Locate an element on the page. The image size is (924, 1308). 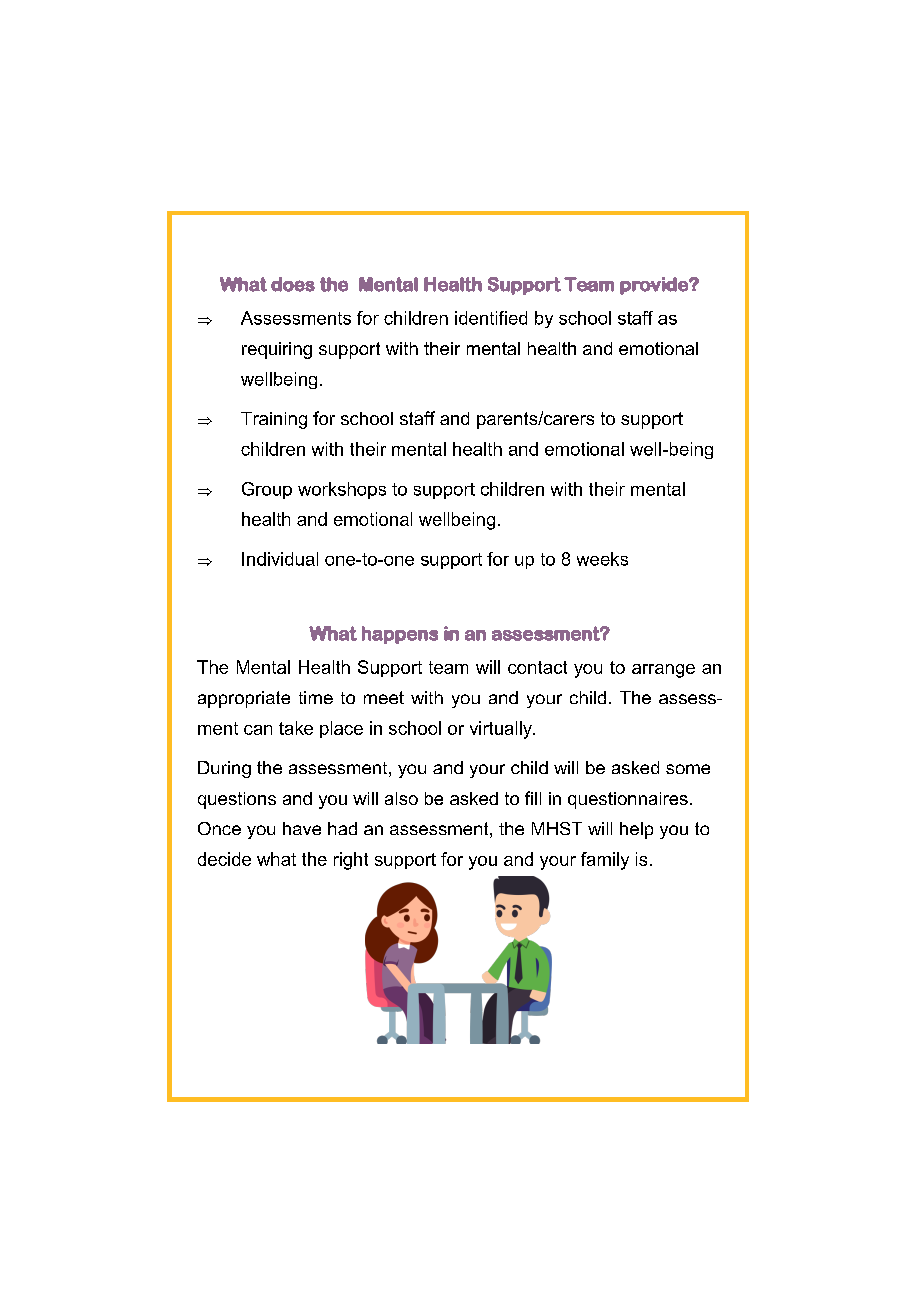
provide is located at coordinates (655, 286).
